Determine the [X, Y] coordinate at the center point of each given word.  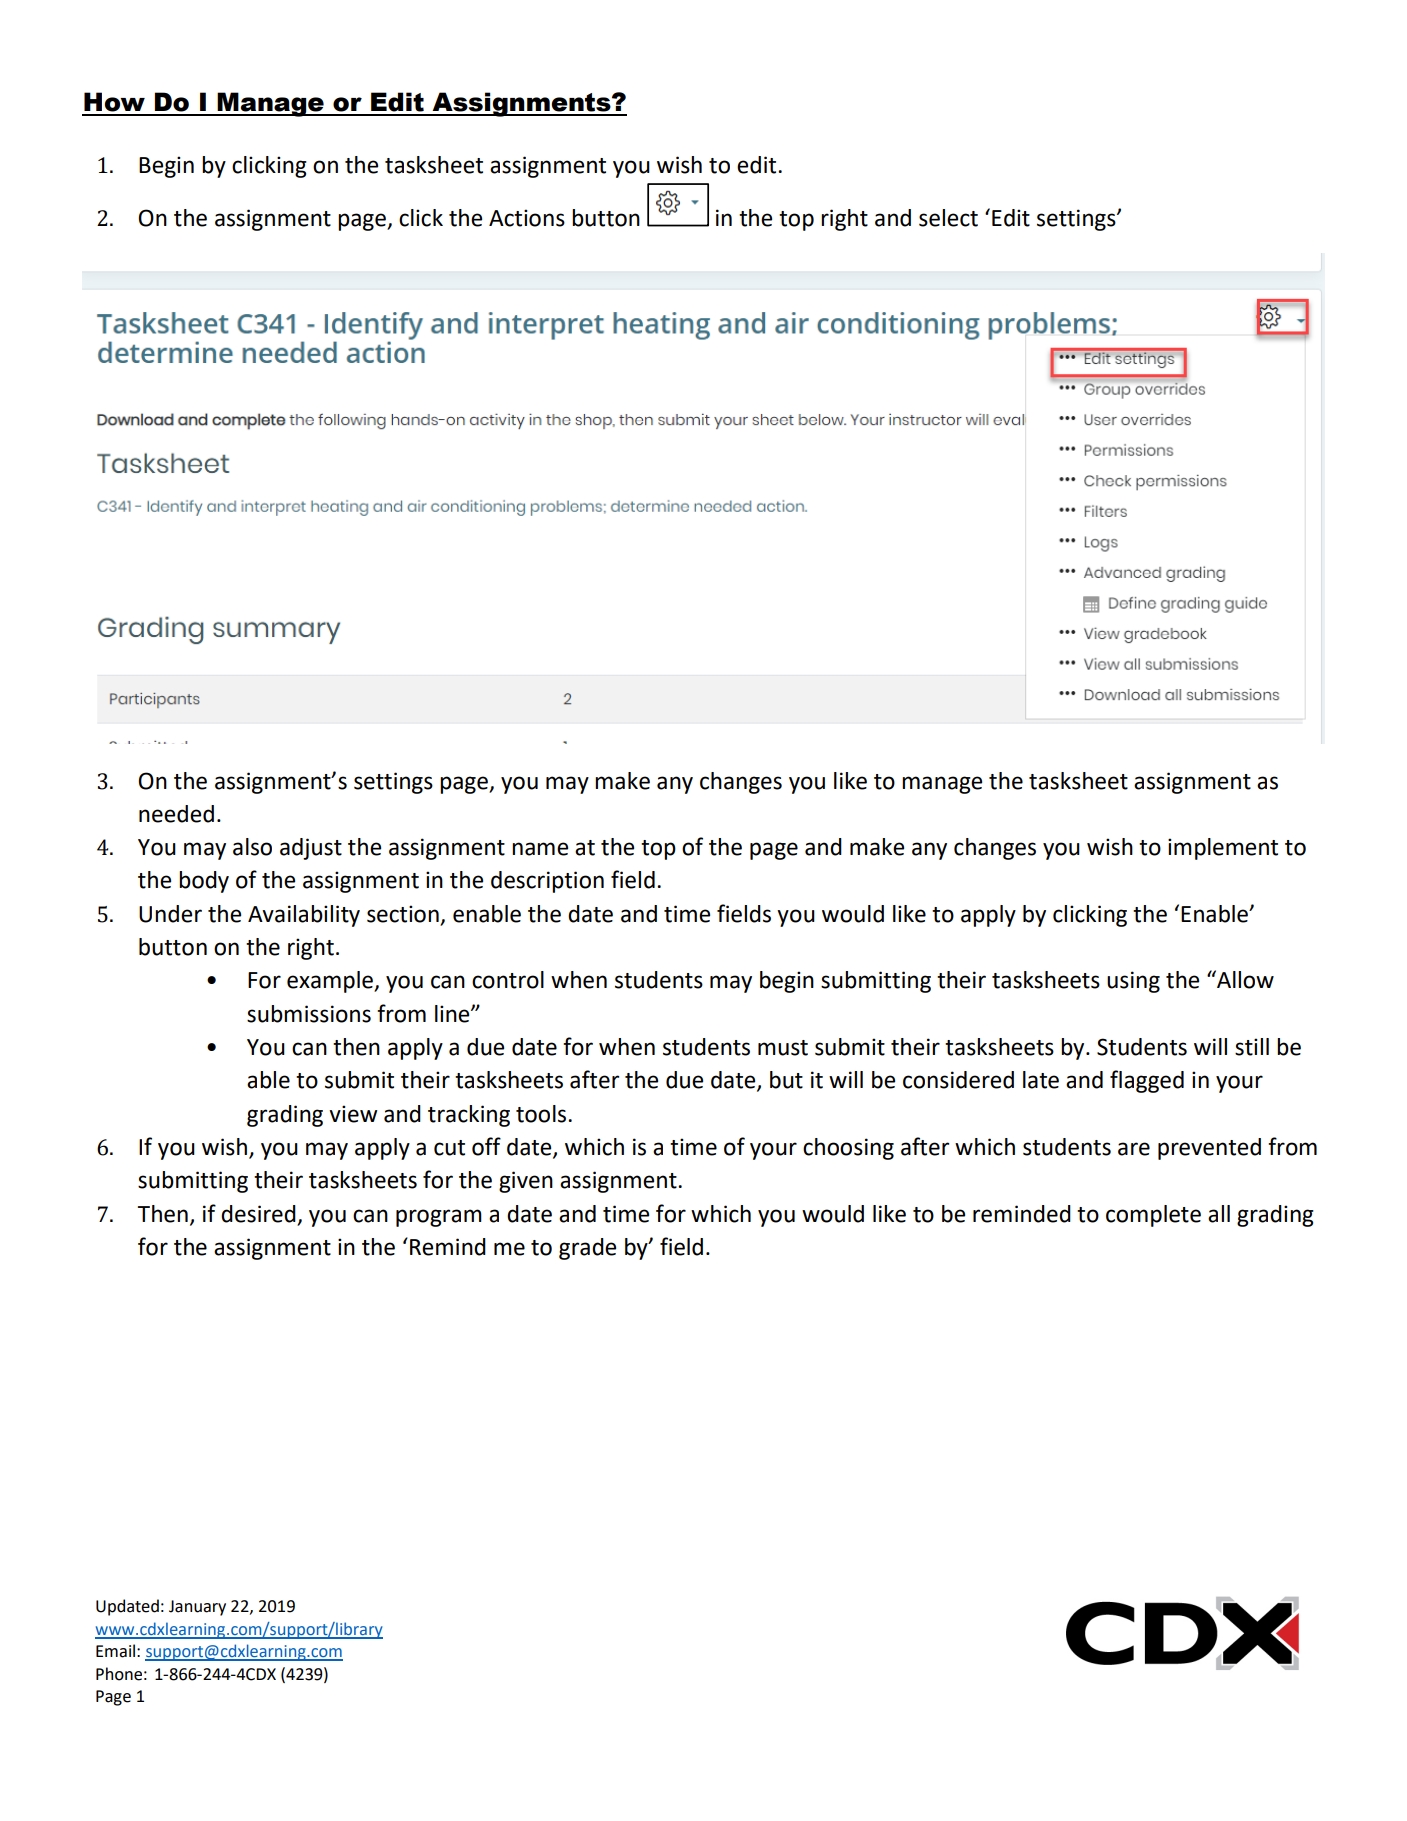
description [547, 882]
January [197, 1608]
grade [587, 1249]
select [948, 218]
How [114, 102]
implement [1223, 849]
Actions [527, 218]
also [252, 847]
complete [1153, 1216]
